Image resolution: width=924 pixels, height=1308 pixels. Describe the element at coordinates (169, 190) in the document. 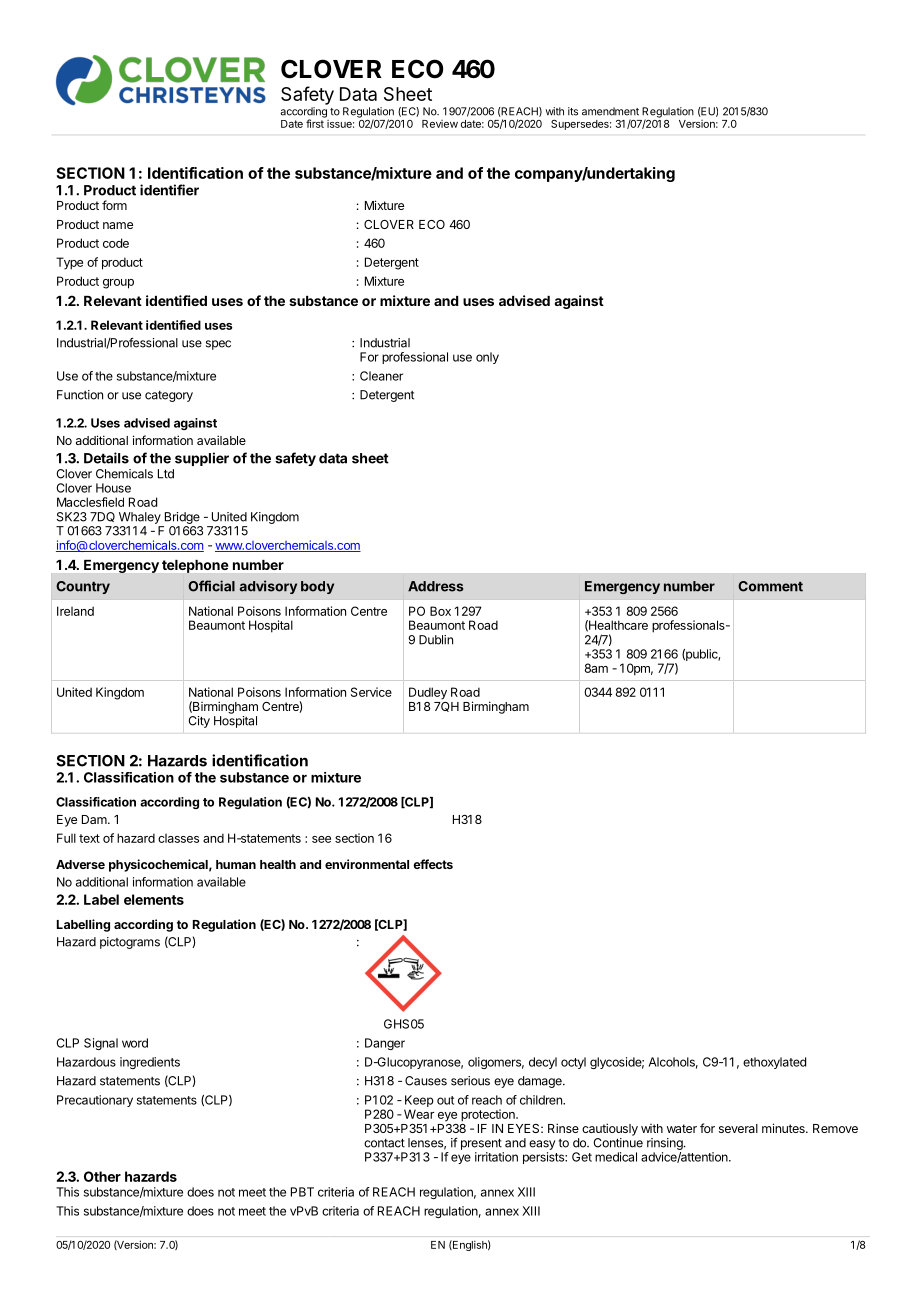

I see `identifier` at that location.
